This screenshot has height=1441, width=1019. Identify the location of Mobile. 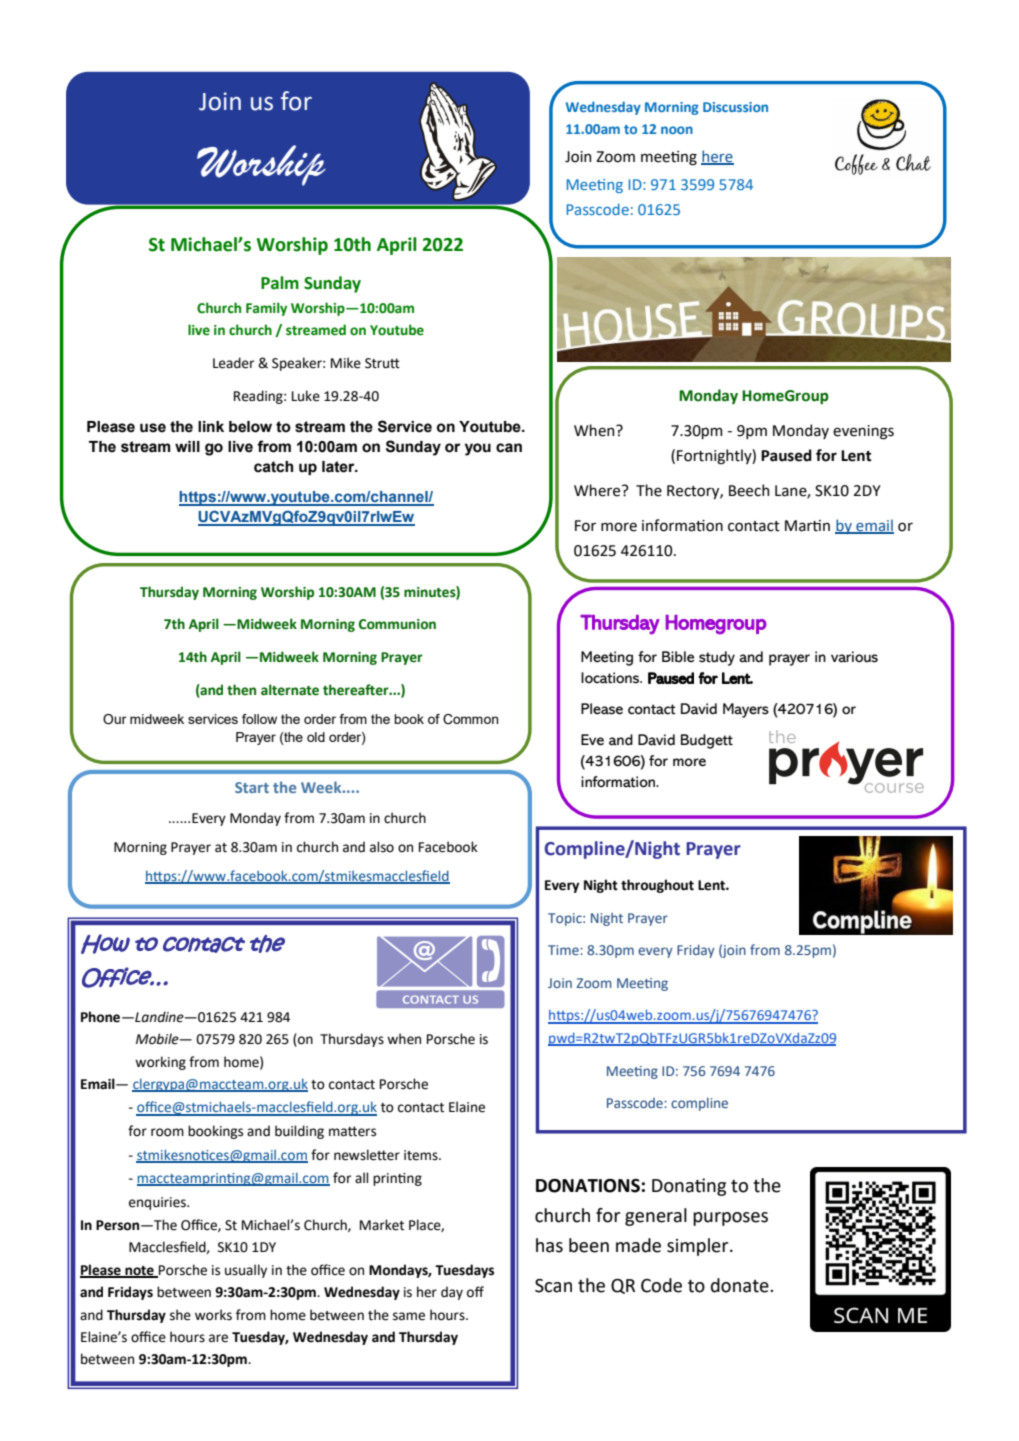
(158, 1039).
